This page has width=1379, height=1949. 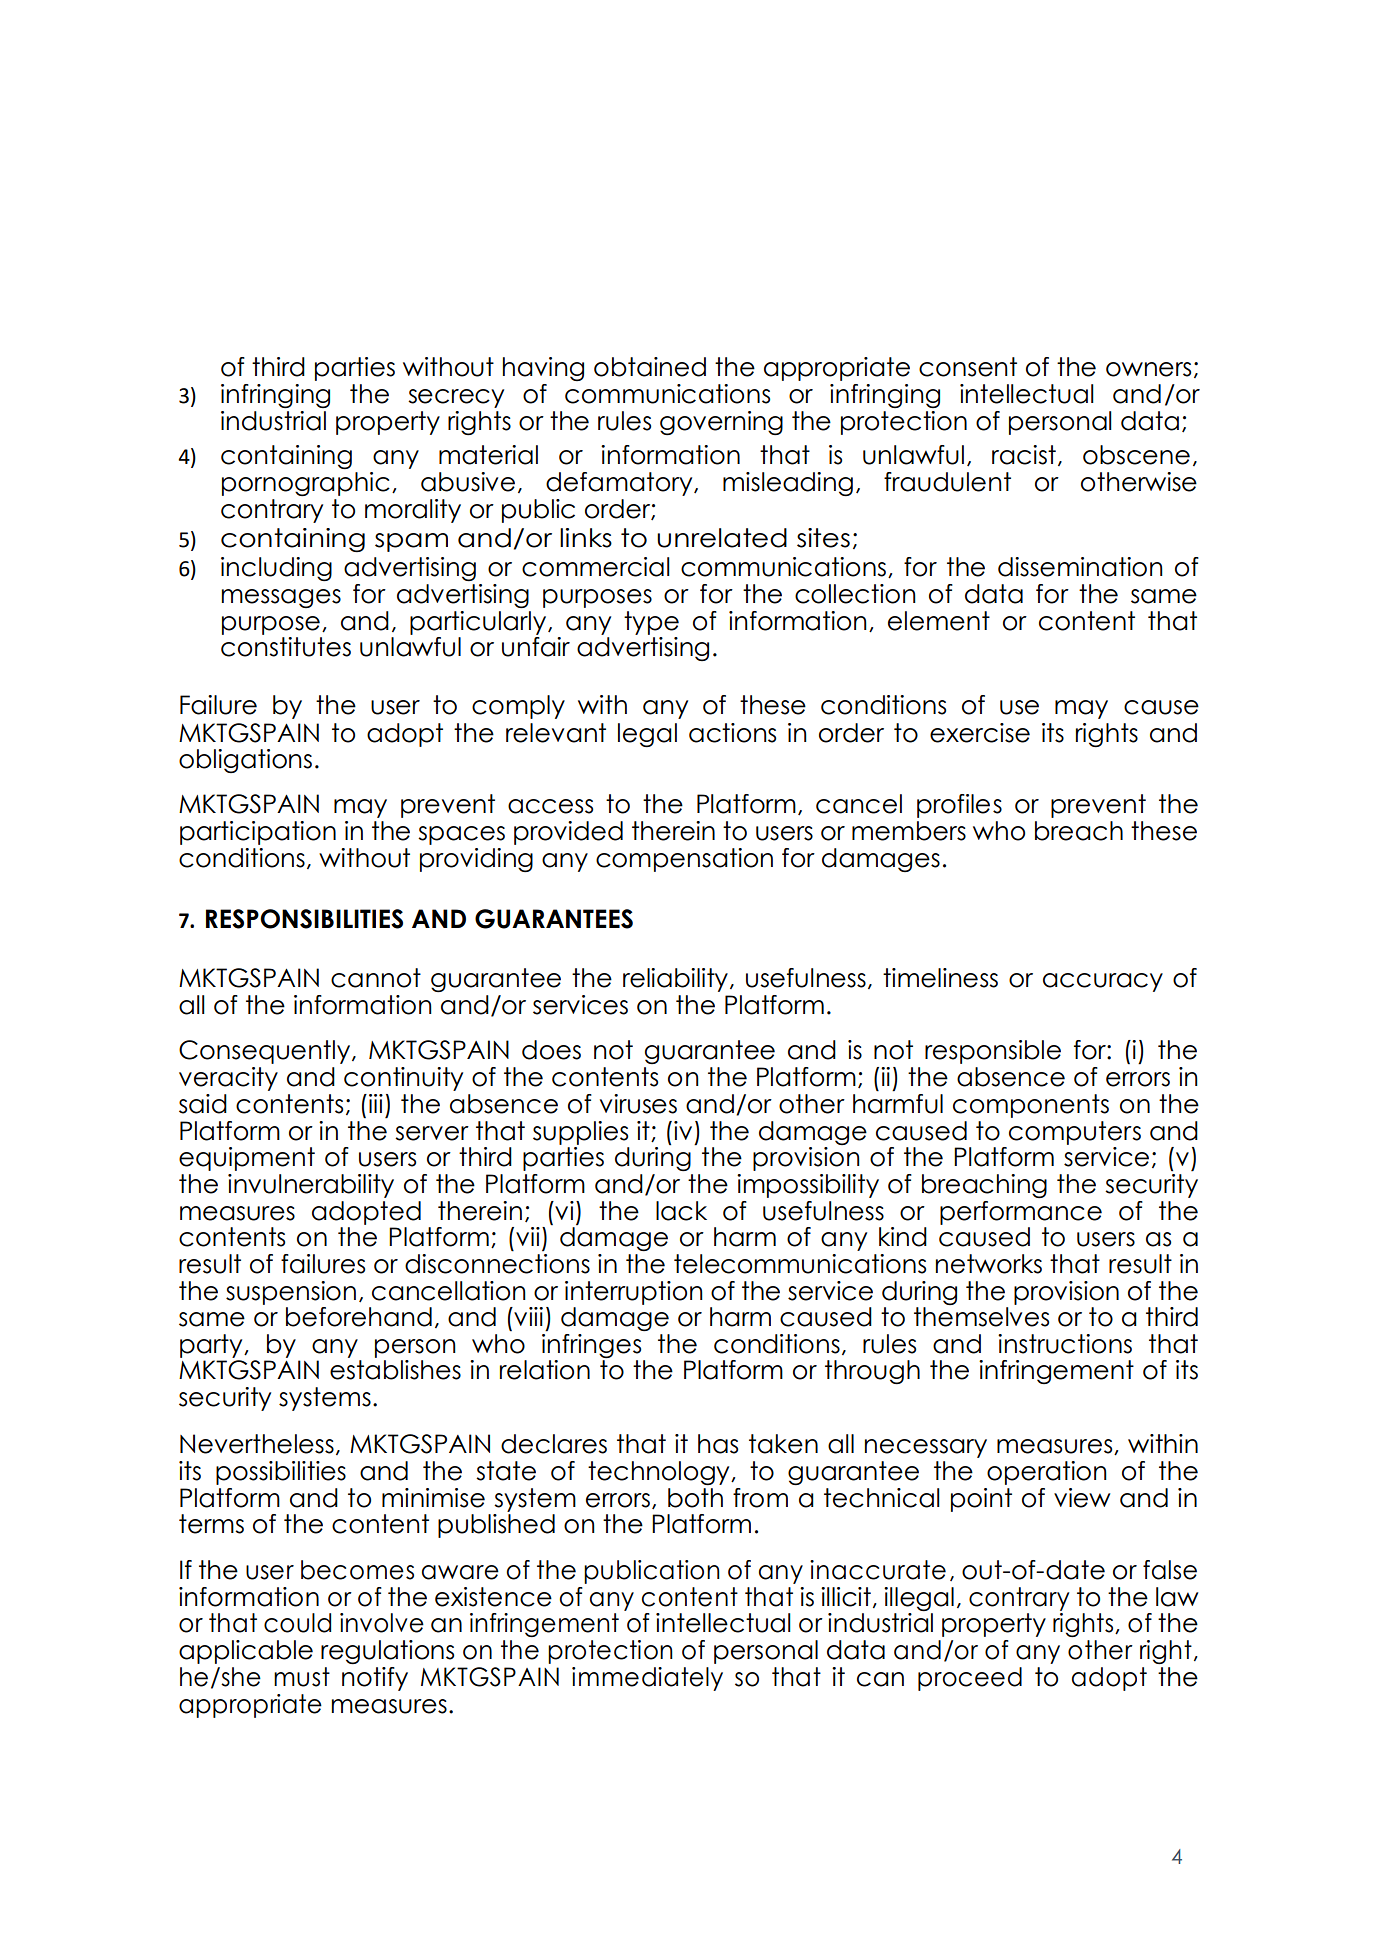 I want to click on pornographic, so click(x=306, y=484).
